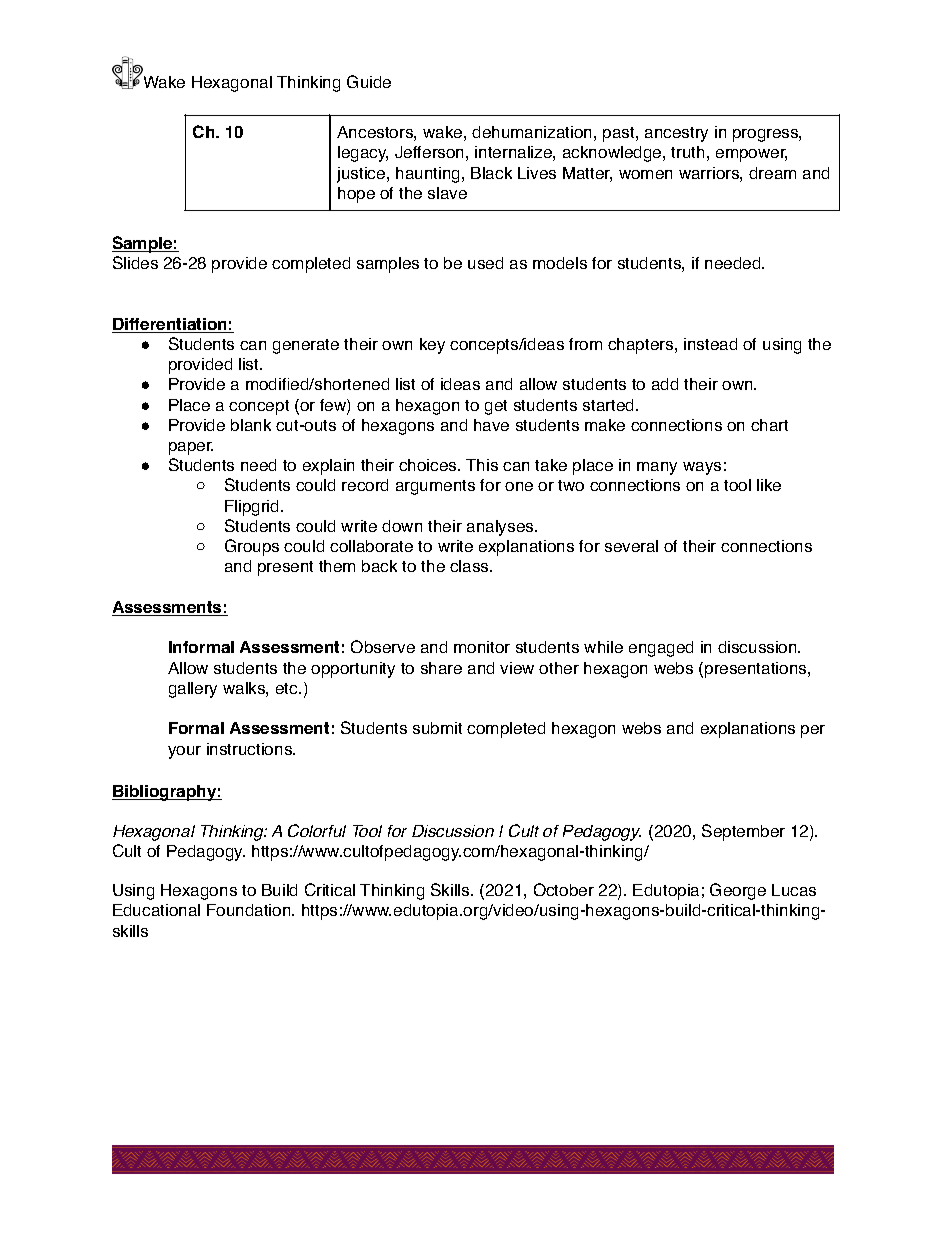 The image size is (952, 1233). I want to click on Differentiation, so click(170, 325).
